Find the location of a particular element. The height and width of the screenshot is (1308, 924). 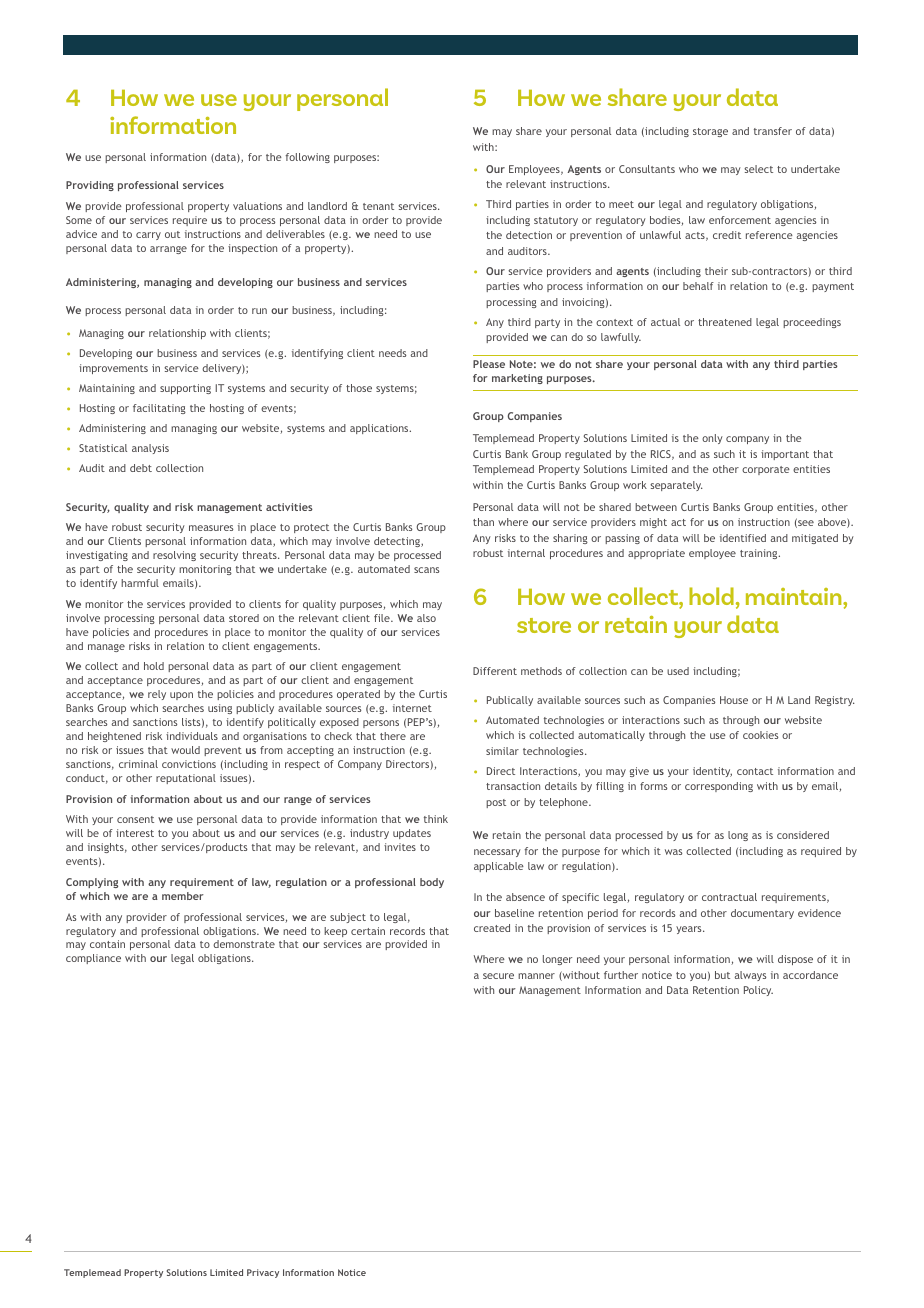

analysis is located at coordinates (150, 449).
